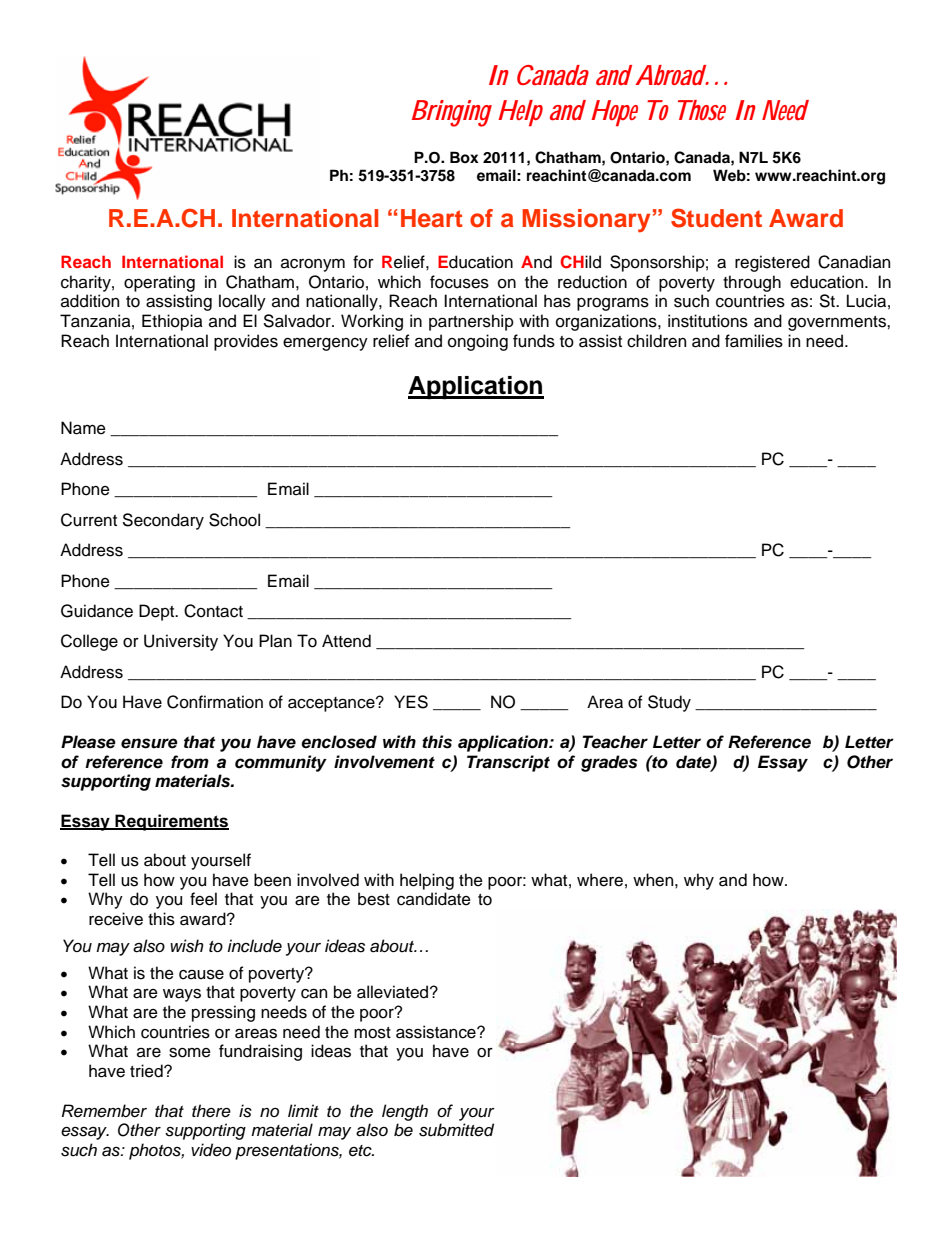  What do you see at coordinates (190, 762) in the document?
I see `from` at bounding box center [190, 762].
